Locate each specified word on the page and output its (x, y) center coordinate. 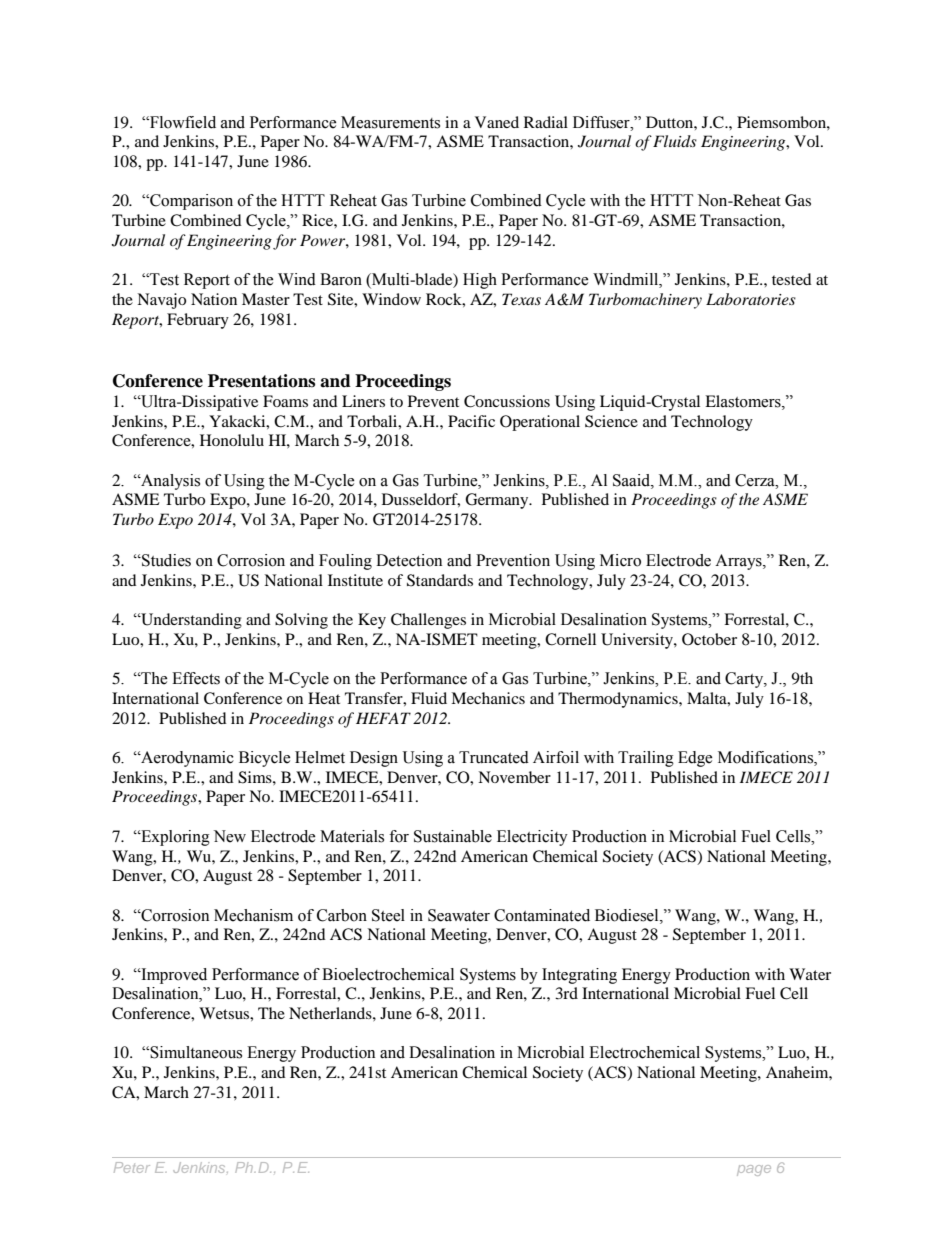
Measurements (390, 122)
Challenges (428, 621)
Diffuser (602, 122)
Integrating (579, 976)
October (709, 639)
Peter (132, 1167)
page (754, 1170)
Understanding (190, 621)
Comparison (190, 202)
